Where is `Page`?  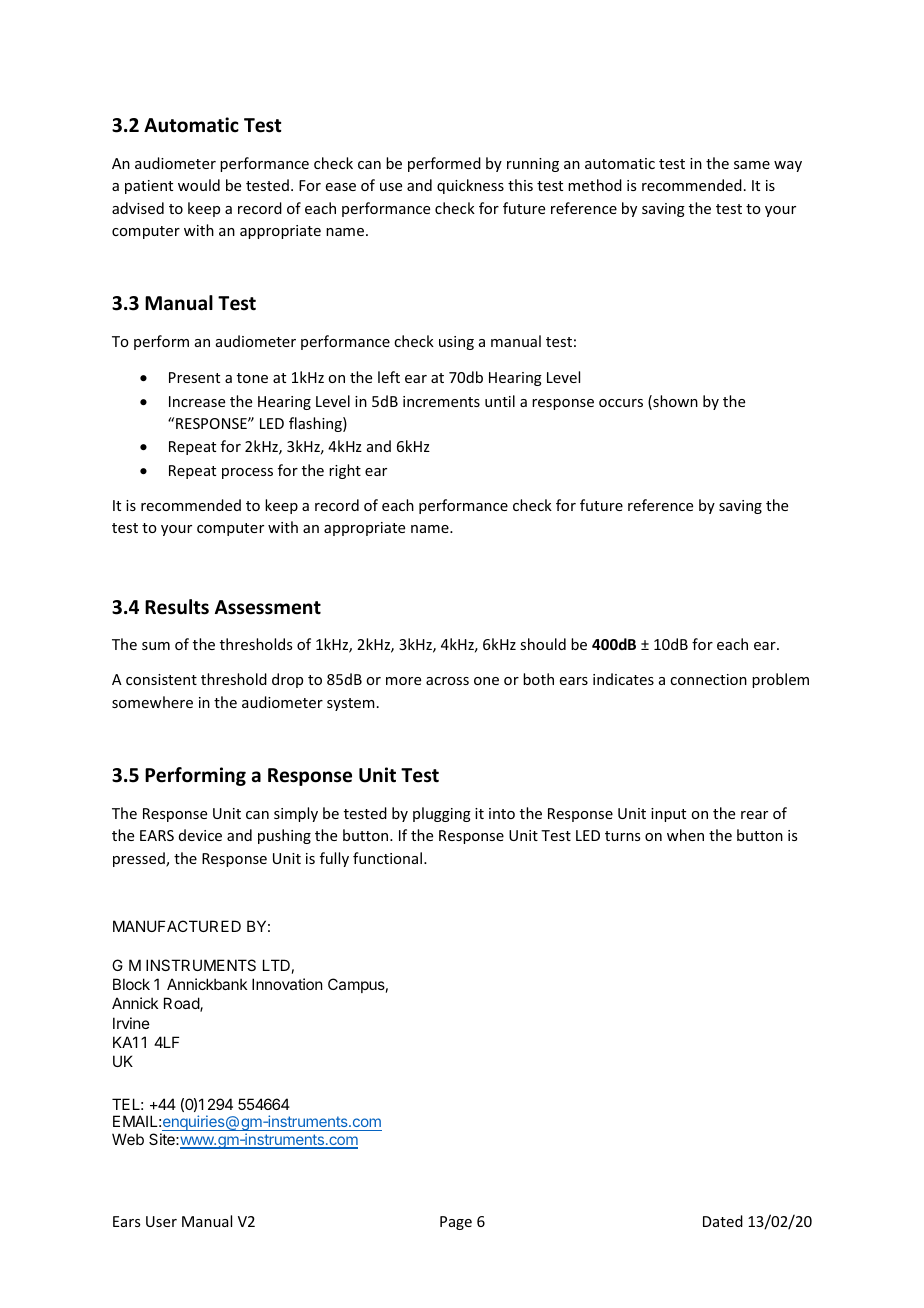
Page is located at coordinates (456, 1223).
